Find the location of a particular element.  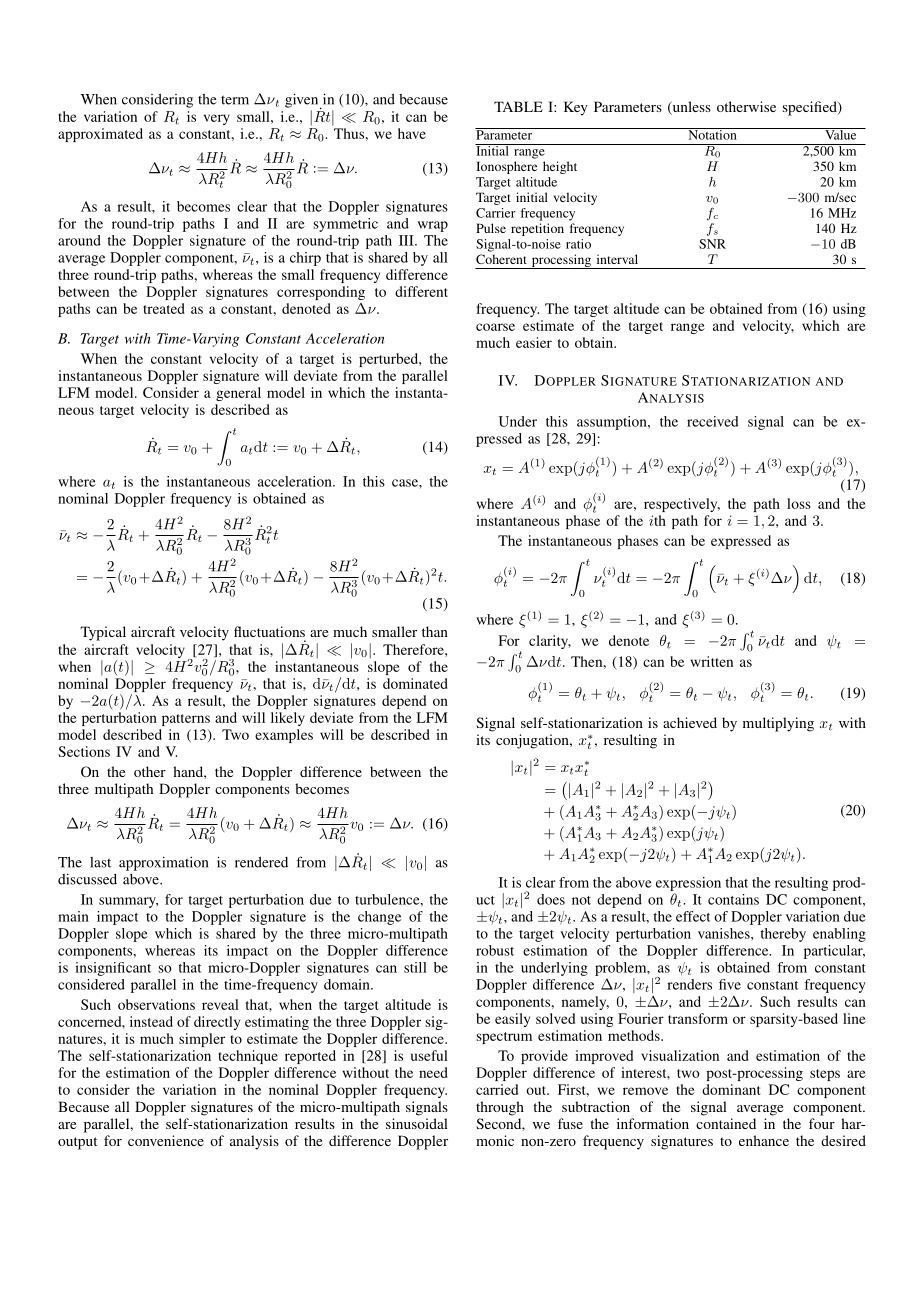

dominated is located at coordinates (415, 683).
